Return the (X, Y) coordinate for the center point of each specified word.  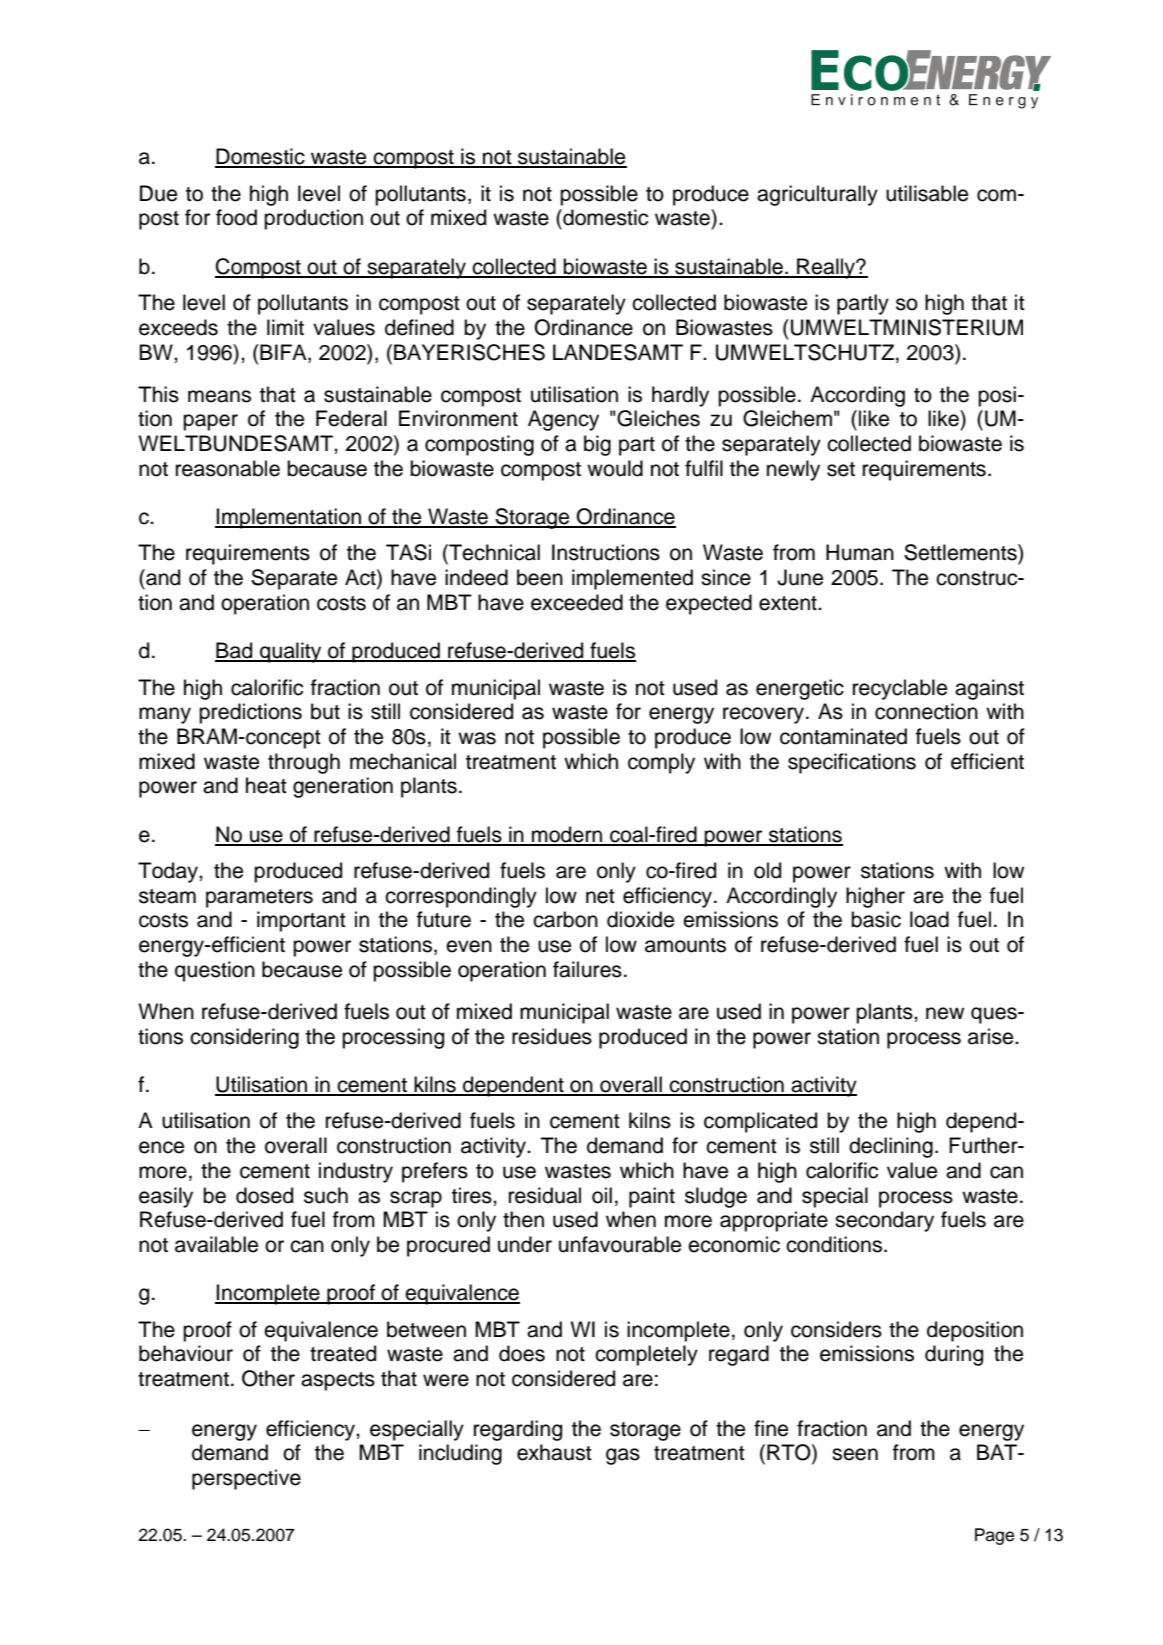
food (236, 217)
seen (855, 1454)
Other (268, 1378)
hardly (680, 396)
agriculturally (817, 195)
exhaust (554, 1452)
